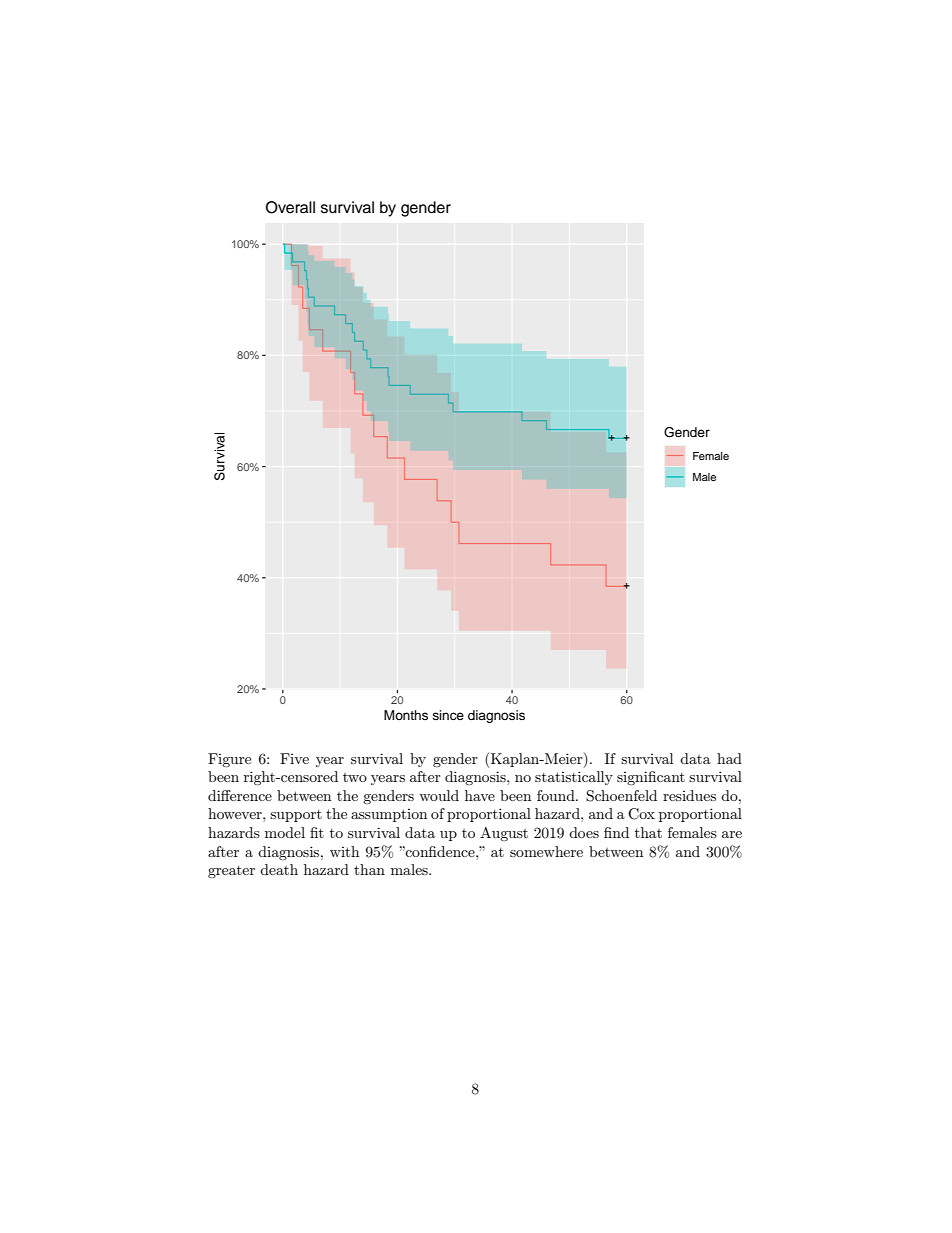 The height and width of the screenshot is (1233, 952). What do you see at coordinates (294, 758) in the screenshot?
I see `Five` at bounding box center [294, 758].
